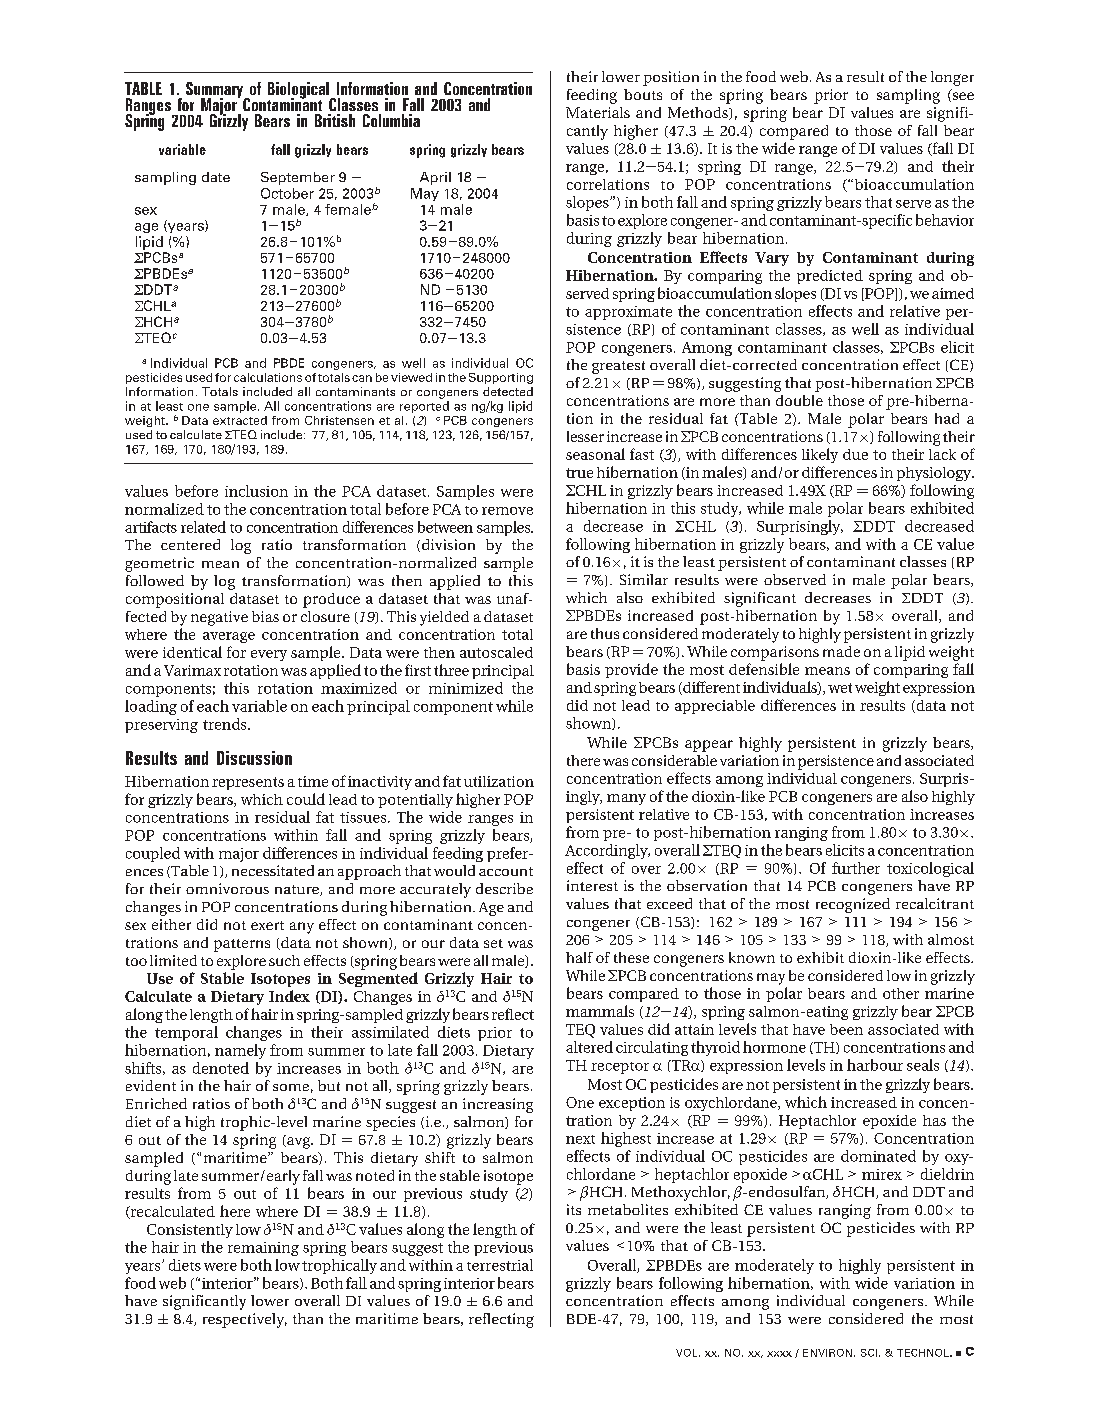 Image resolution: width=1099 pixels, height=1422 pixels. I want to click on remaining, so click(263, 1249).
